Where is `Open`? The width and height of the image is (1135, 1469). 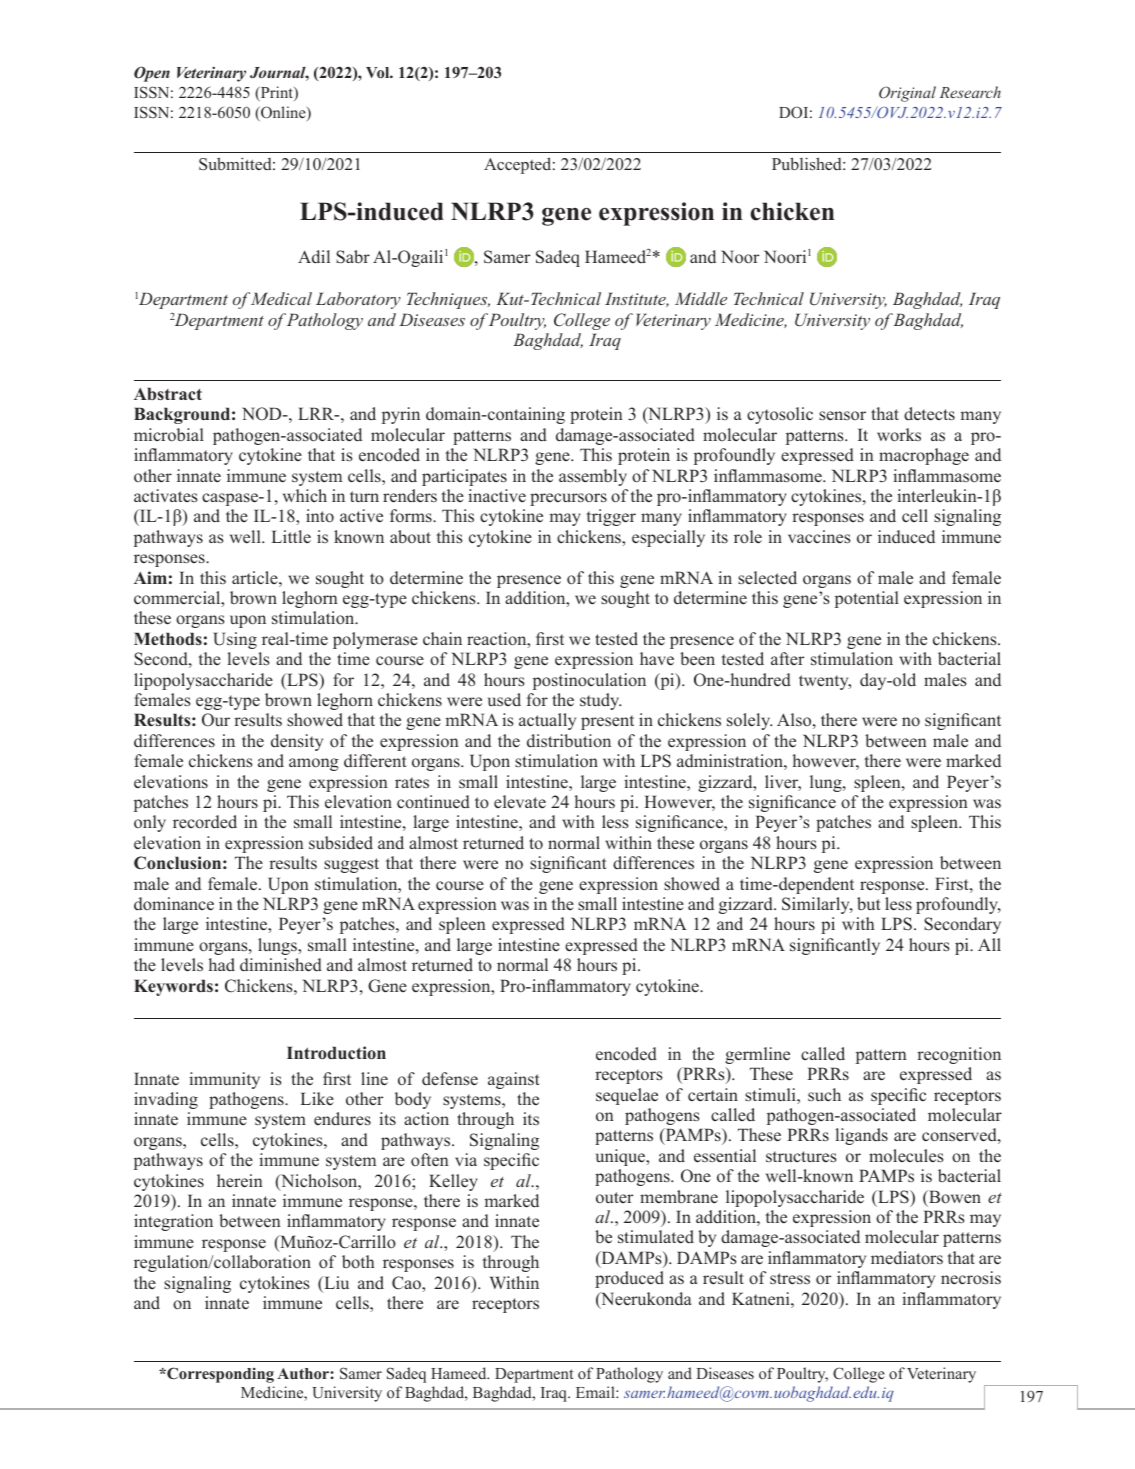 Open is located at coordinates (152, 74).
